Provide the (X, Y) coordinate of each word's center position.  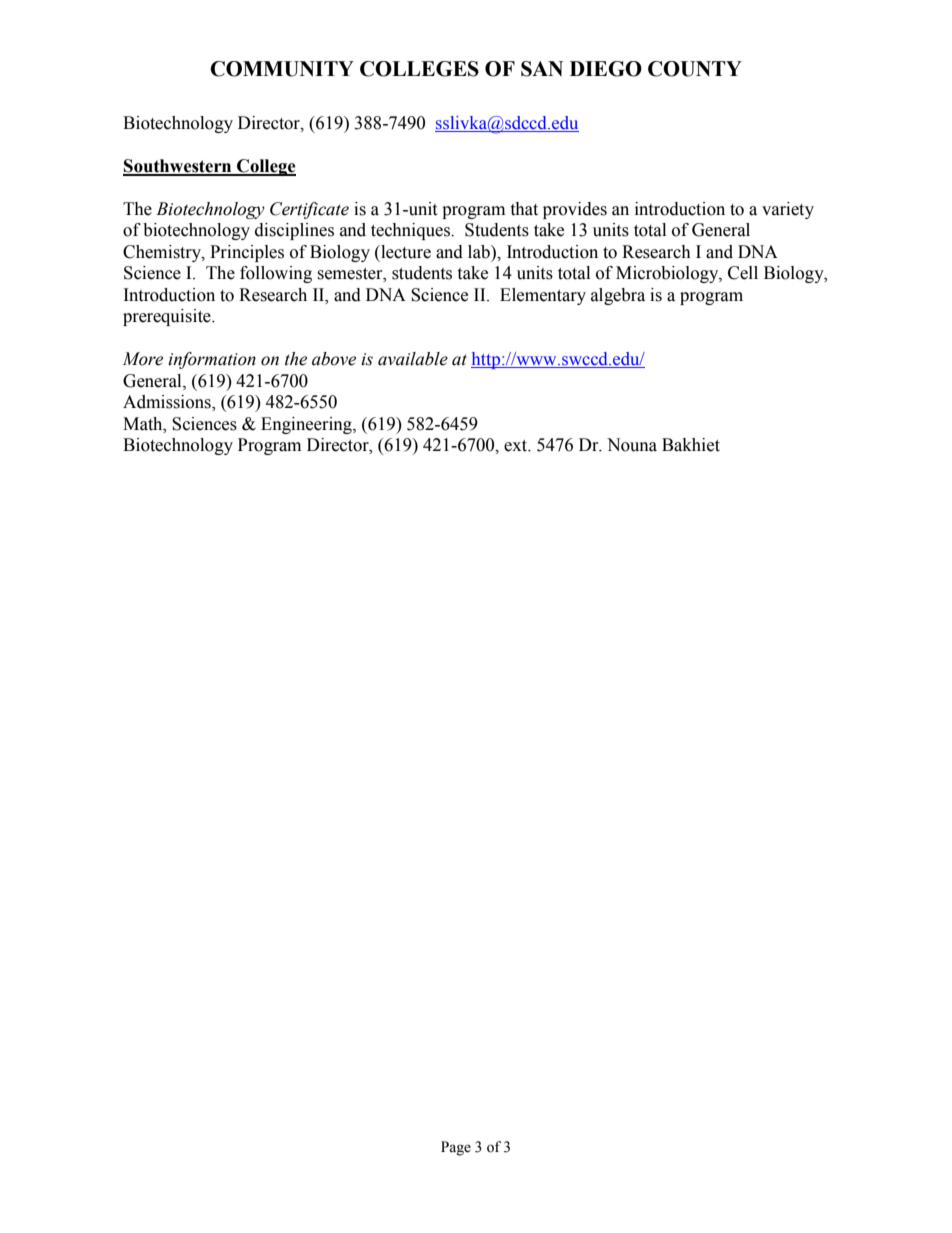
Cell (743, 273)
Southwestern (178, 167)
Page (456, 1148)
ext (517, 446)
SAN (542, 69)
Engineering (307, 425)
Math (144, 424)
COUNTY (695, 69)
